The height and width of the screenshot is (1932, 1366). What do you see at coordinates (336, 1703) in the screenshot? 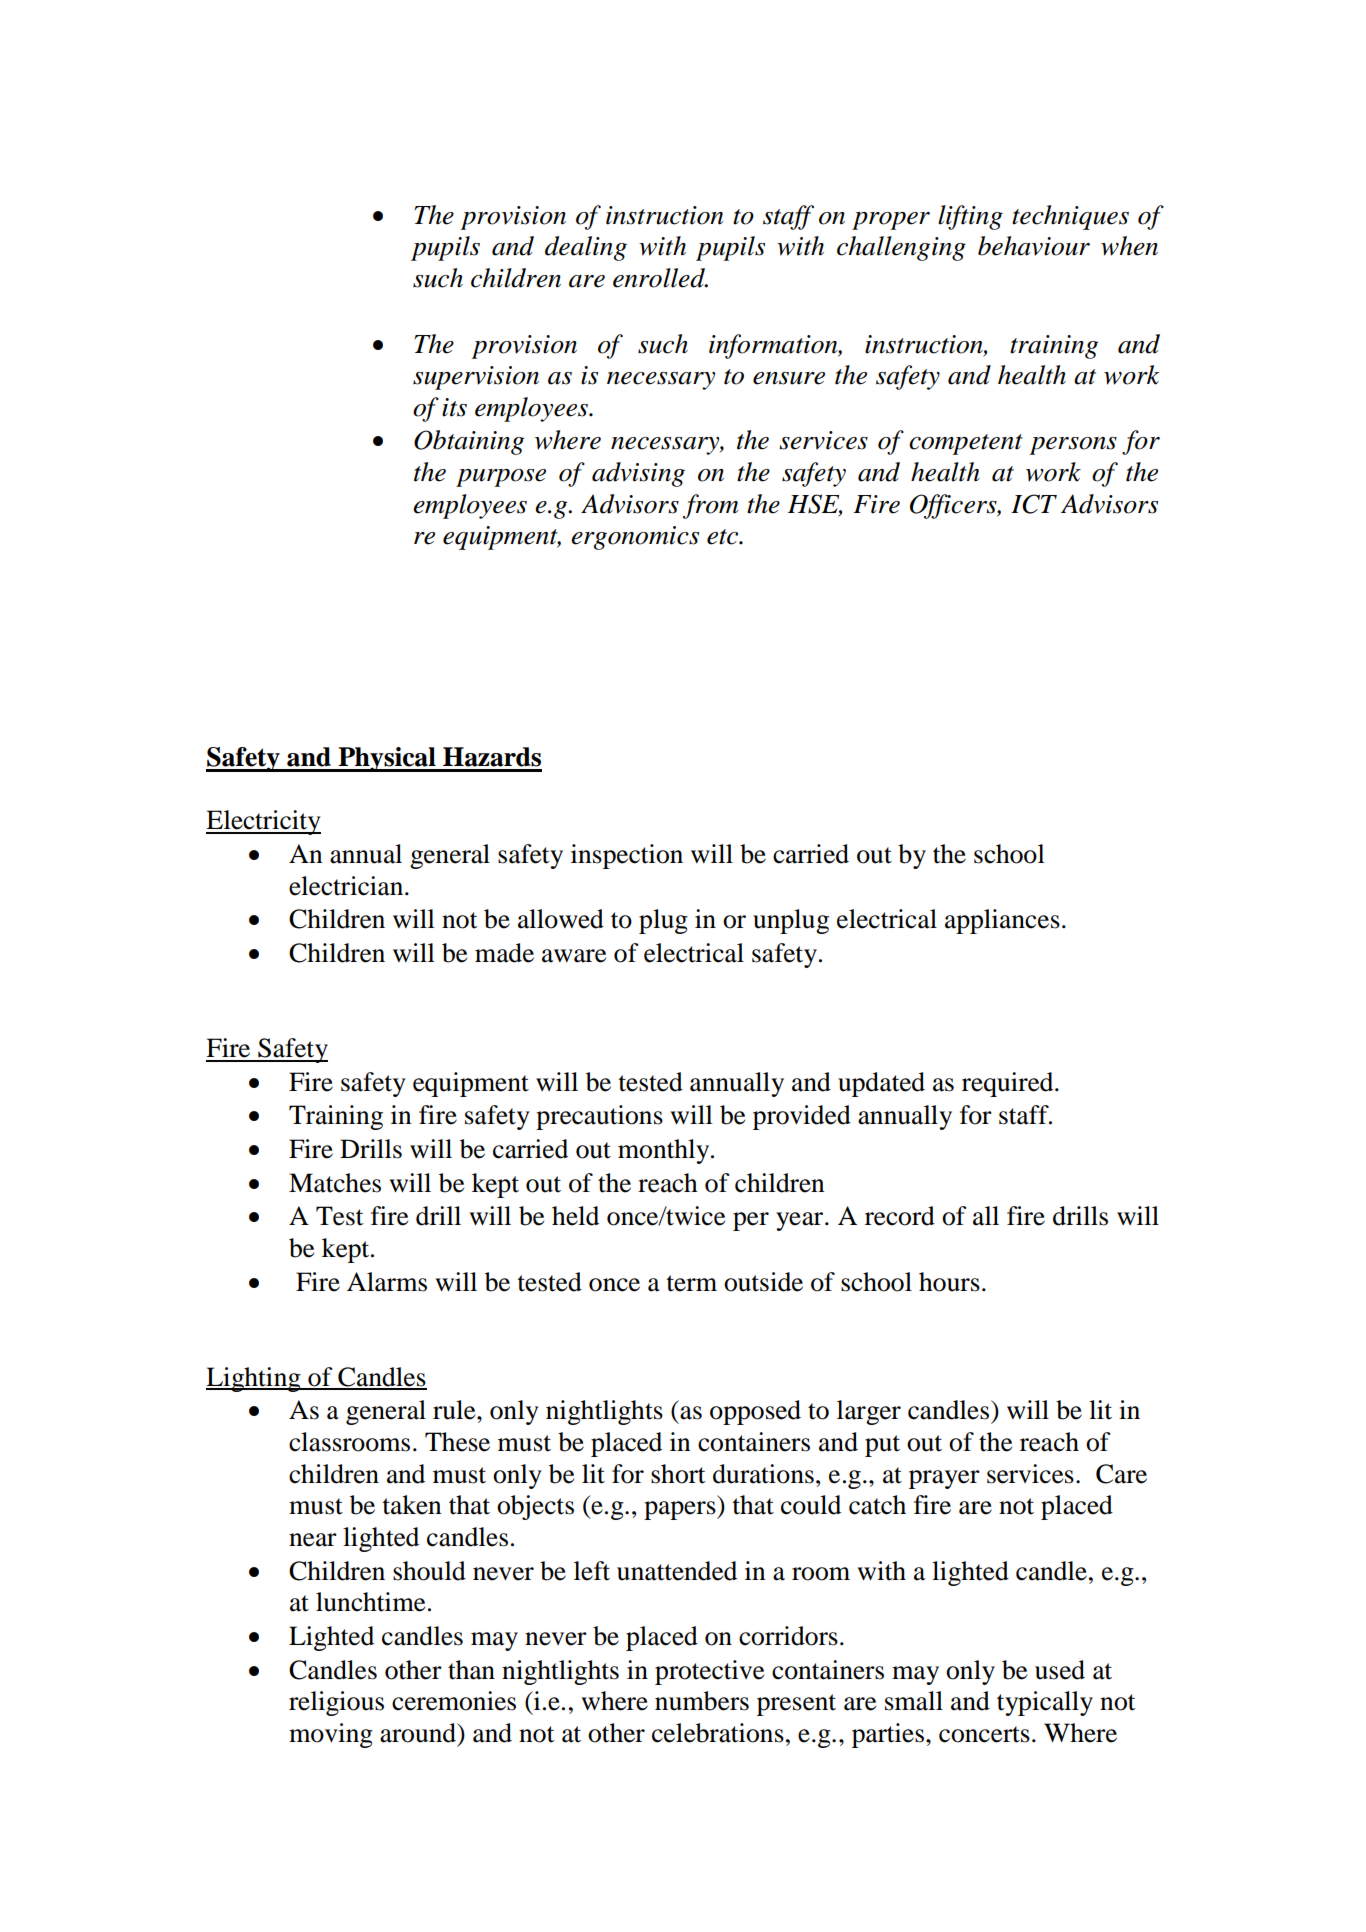
I see `religious` at bounding box center [336, 1703].
